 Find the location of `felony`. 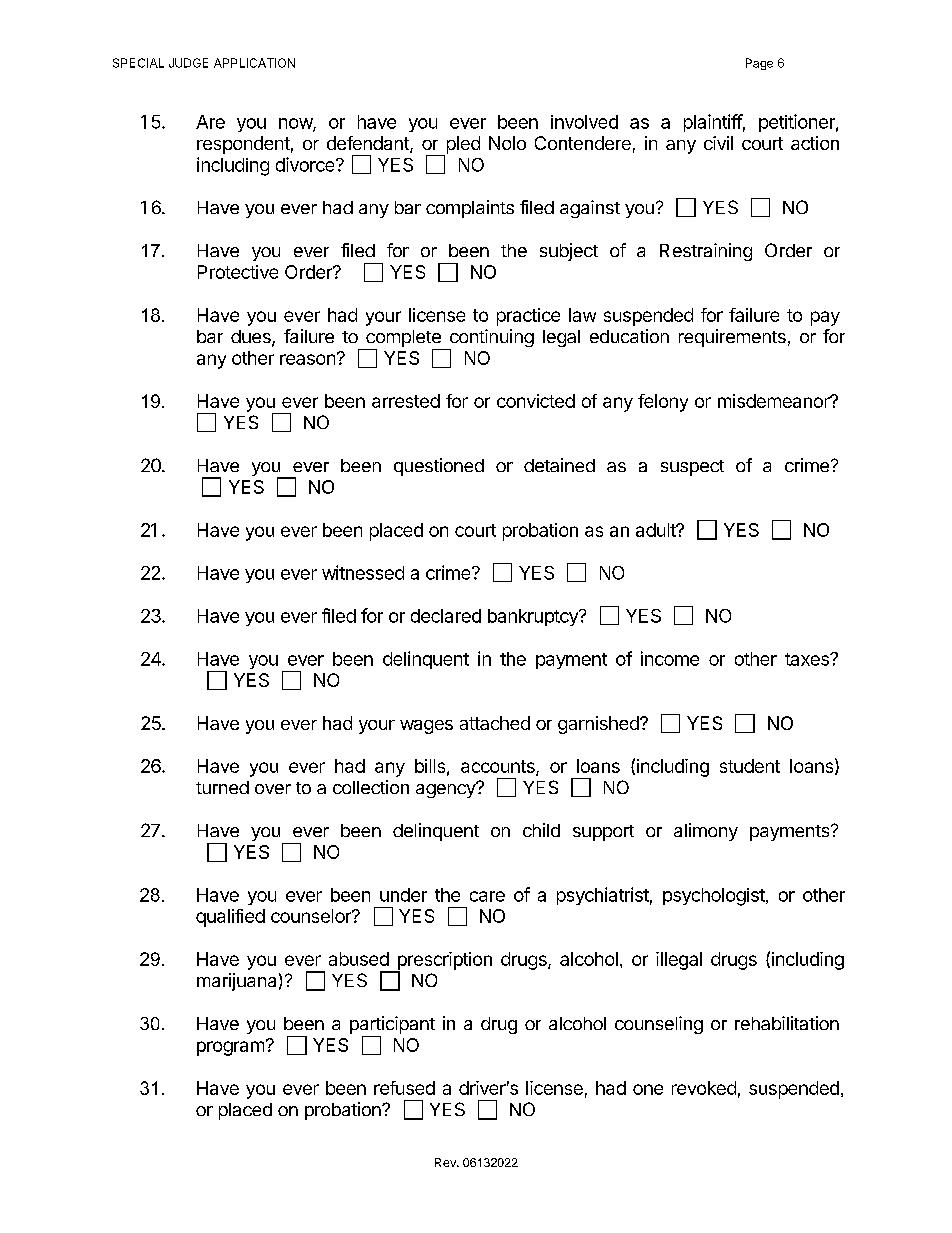

felony is located at coordinates (663, 403).
